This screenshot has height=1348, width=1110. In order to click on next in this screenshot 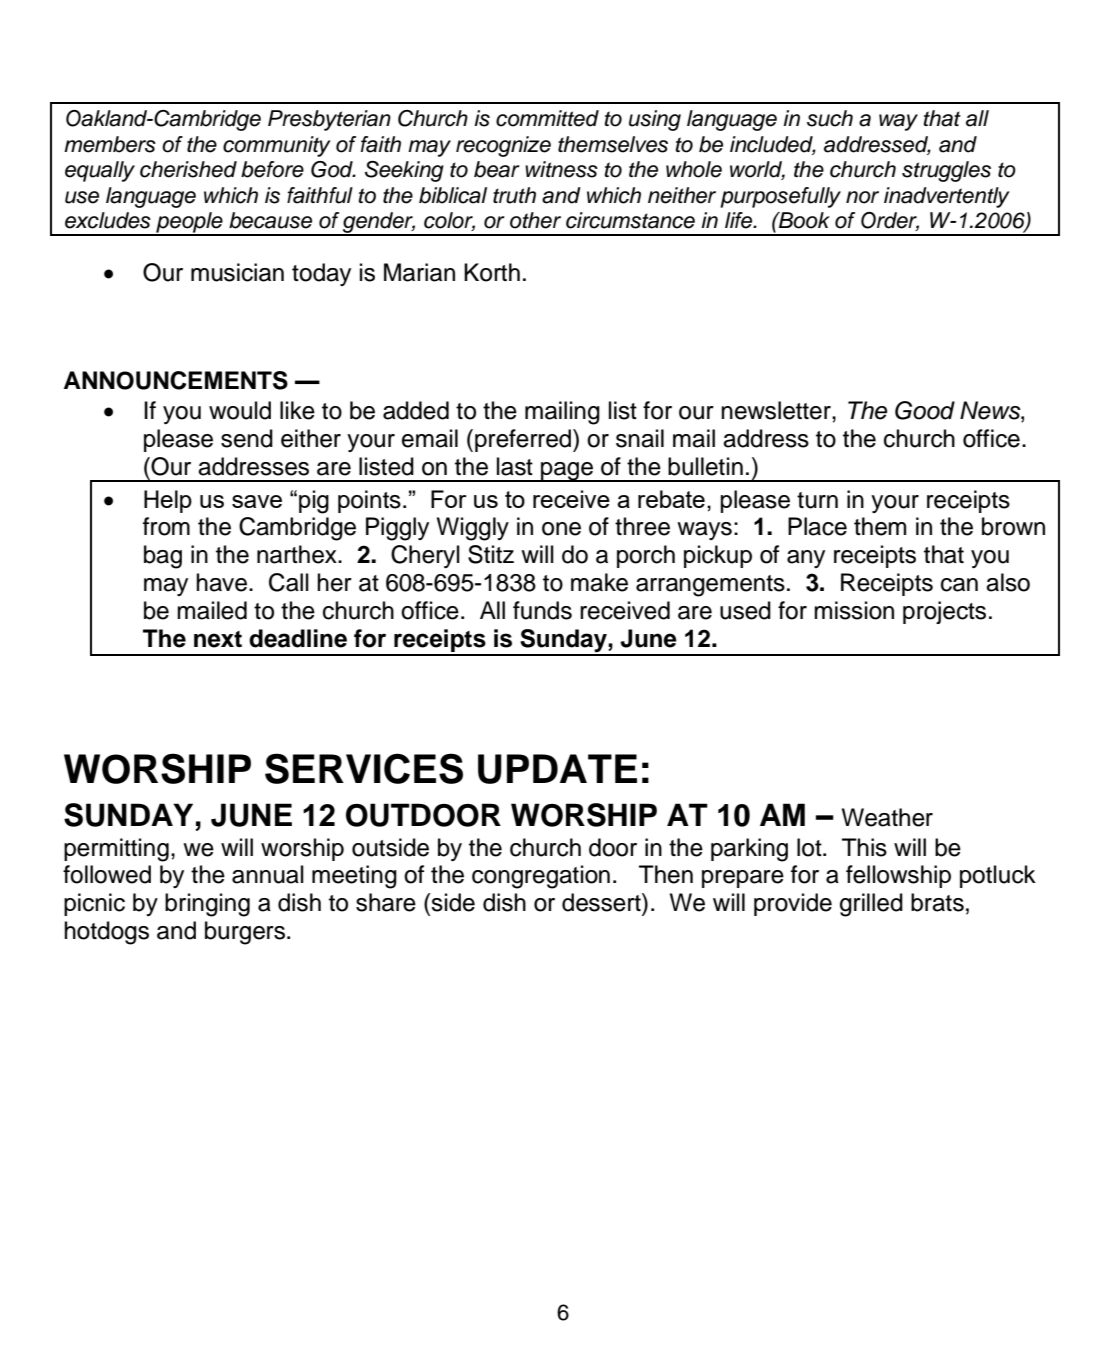, I will do `click(218, 639)`.
